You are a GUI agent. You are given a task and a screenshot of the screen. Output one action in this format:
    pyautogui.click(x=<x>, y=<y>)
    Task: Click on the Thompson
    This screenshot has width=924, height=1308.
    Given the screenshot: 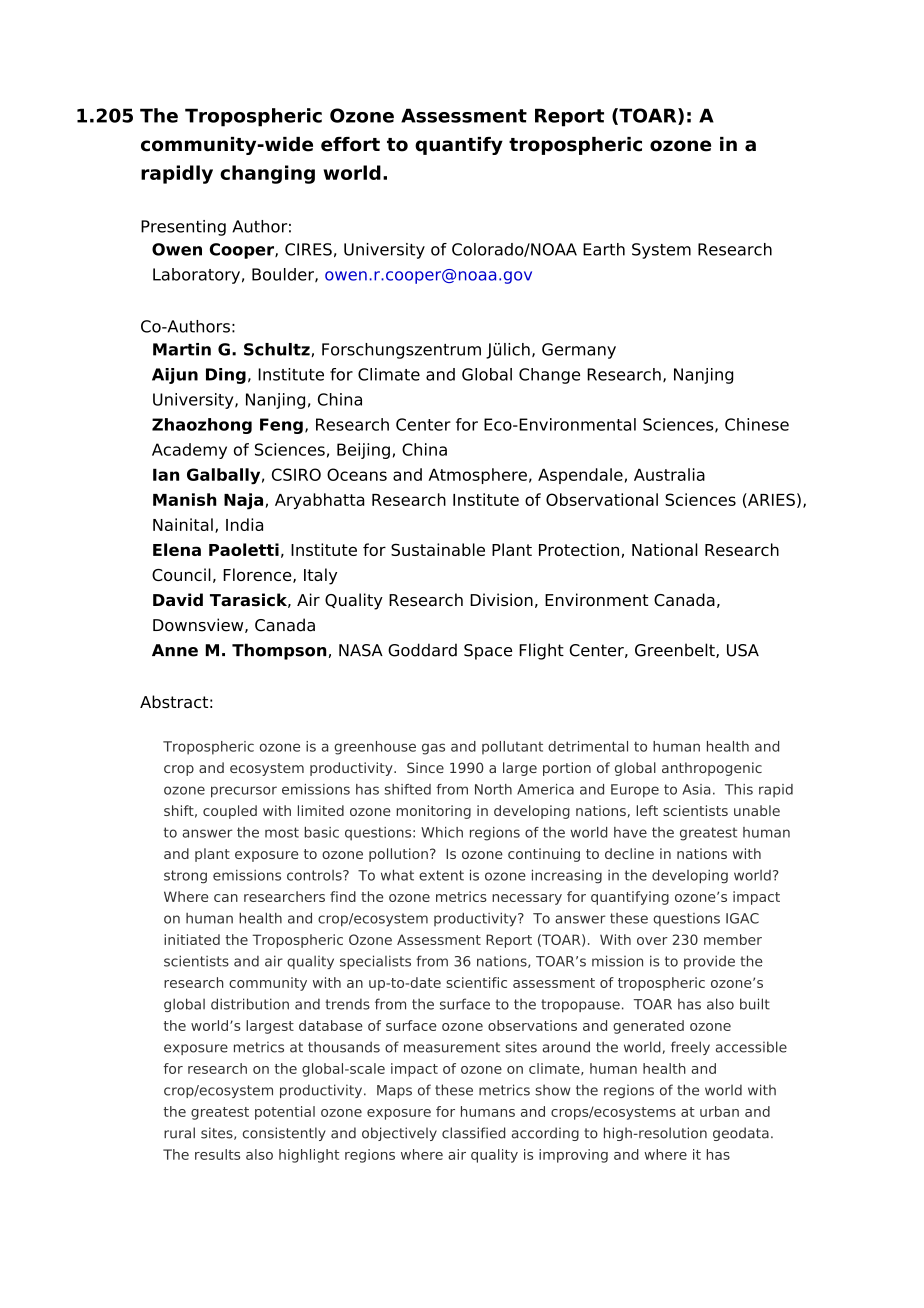 What is the action you would take?
    pyautogui.click(x=279, y=651)
